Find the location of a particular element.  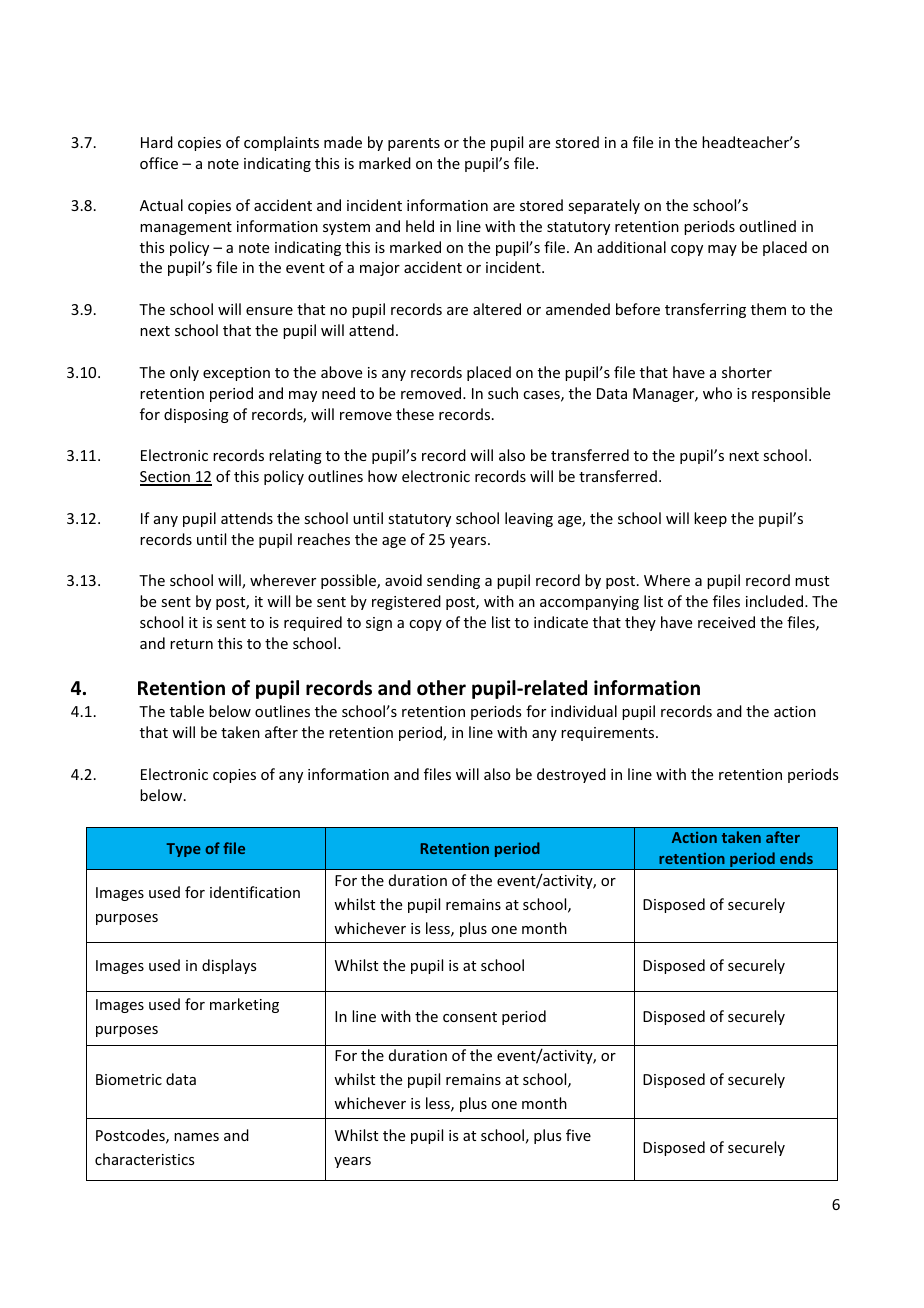

return is located at coordinates (191, 644).
